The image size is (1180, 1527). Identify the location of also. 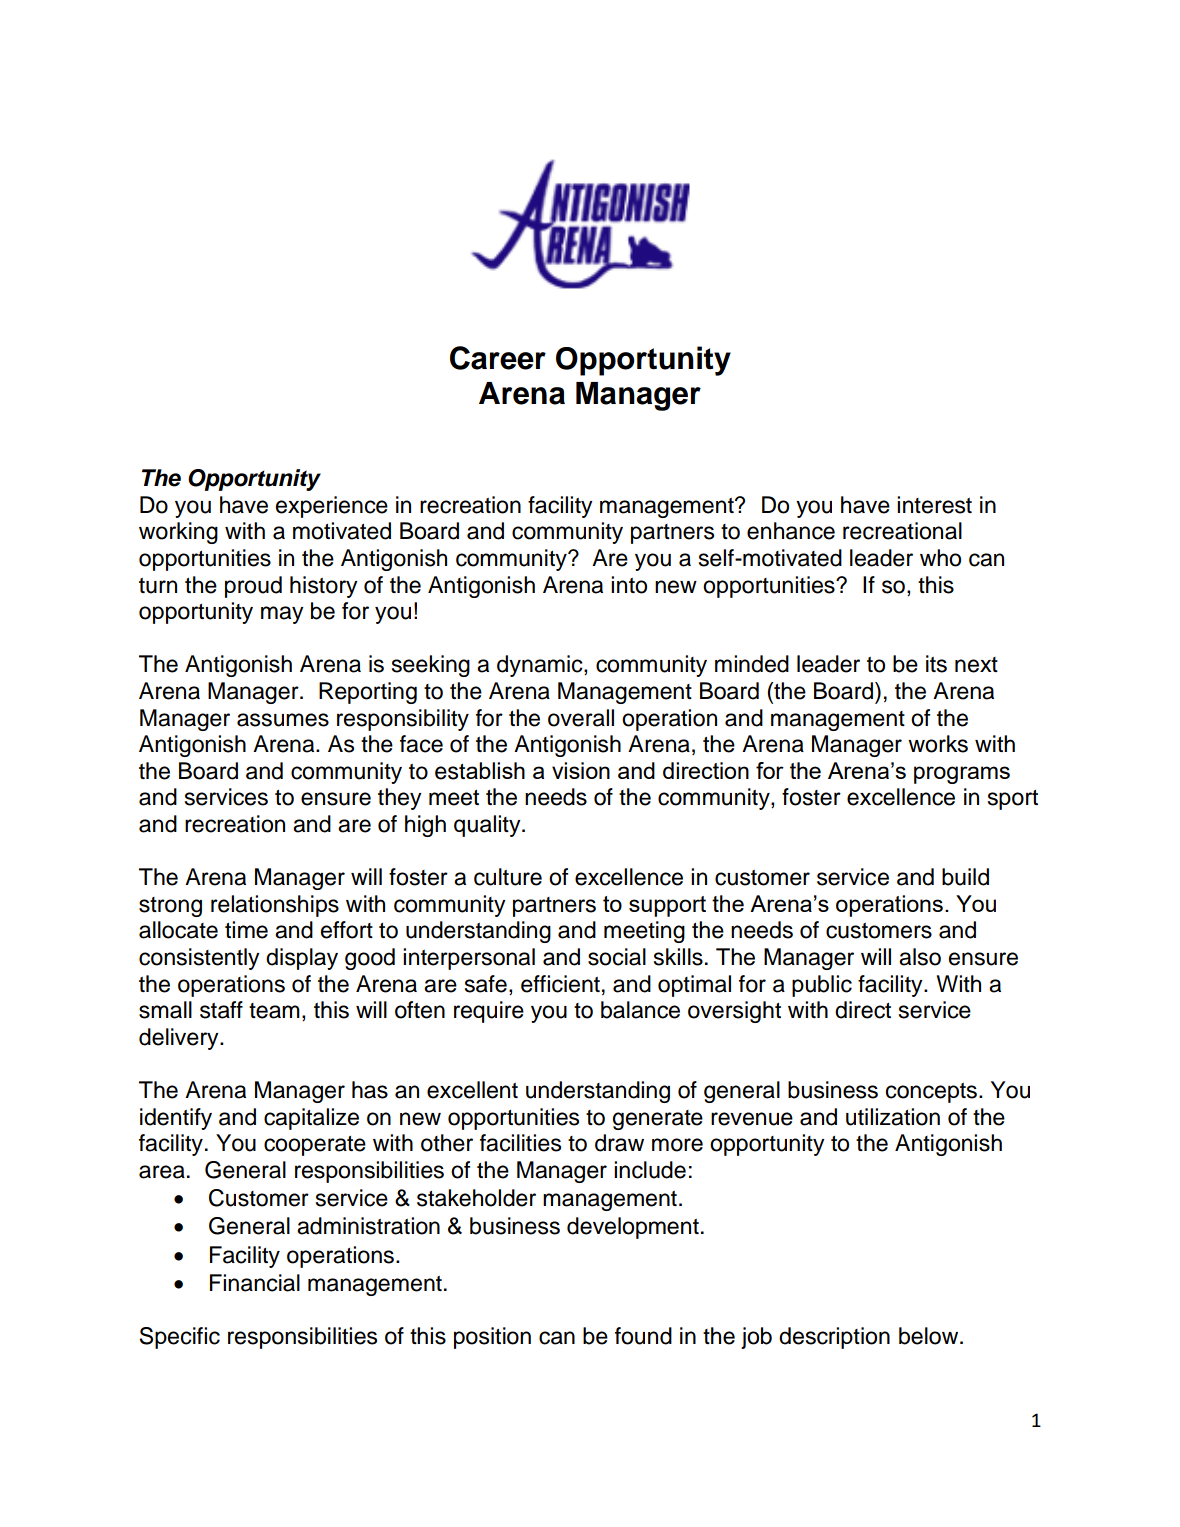
(920, 957).
